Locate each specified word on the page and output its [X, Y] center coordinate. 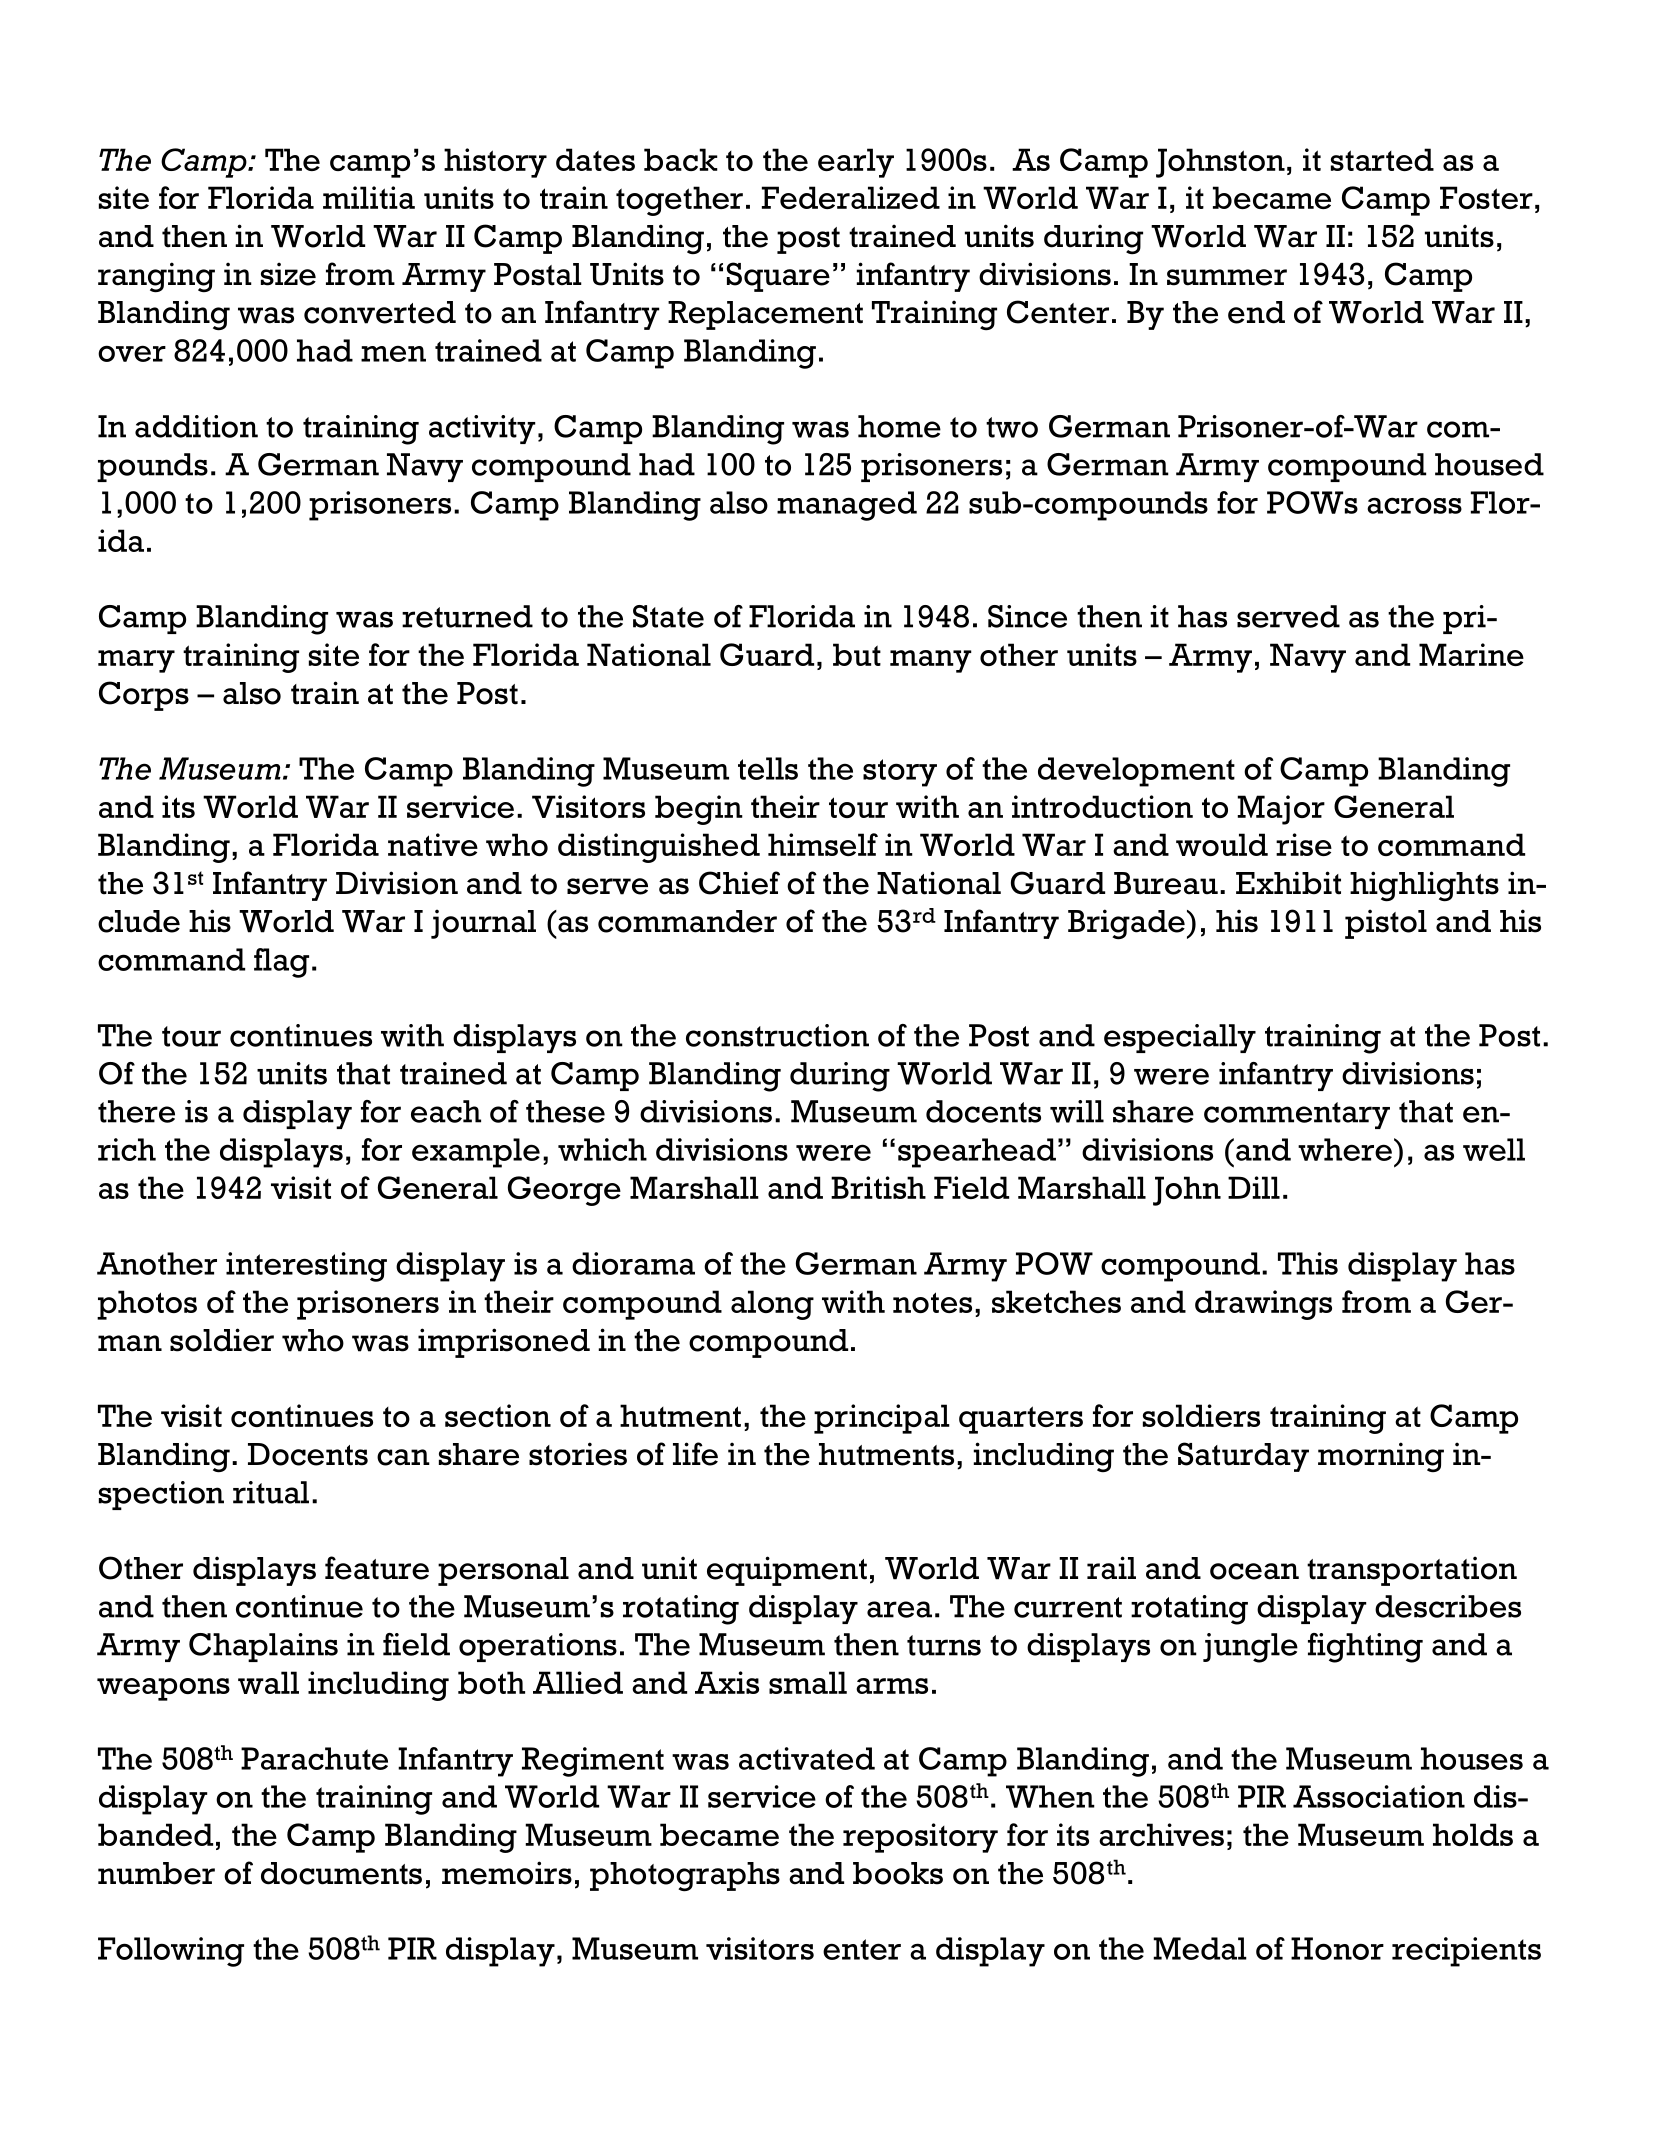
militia [369, 197]
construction [777, 1035]
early [856, 163]
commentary [1297, 1115]
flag [281, 963]
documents [341, 1873]
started [1382, 159]
